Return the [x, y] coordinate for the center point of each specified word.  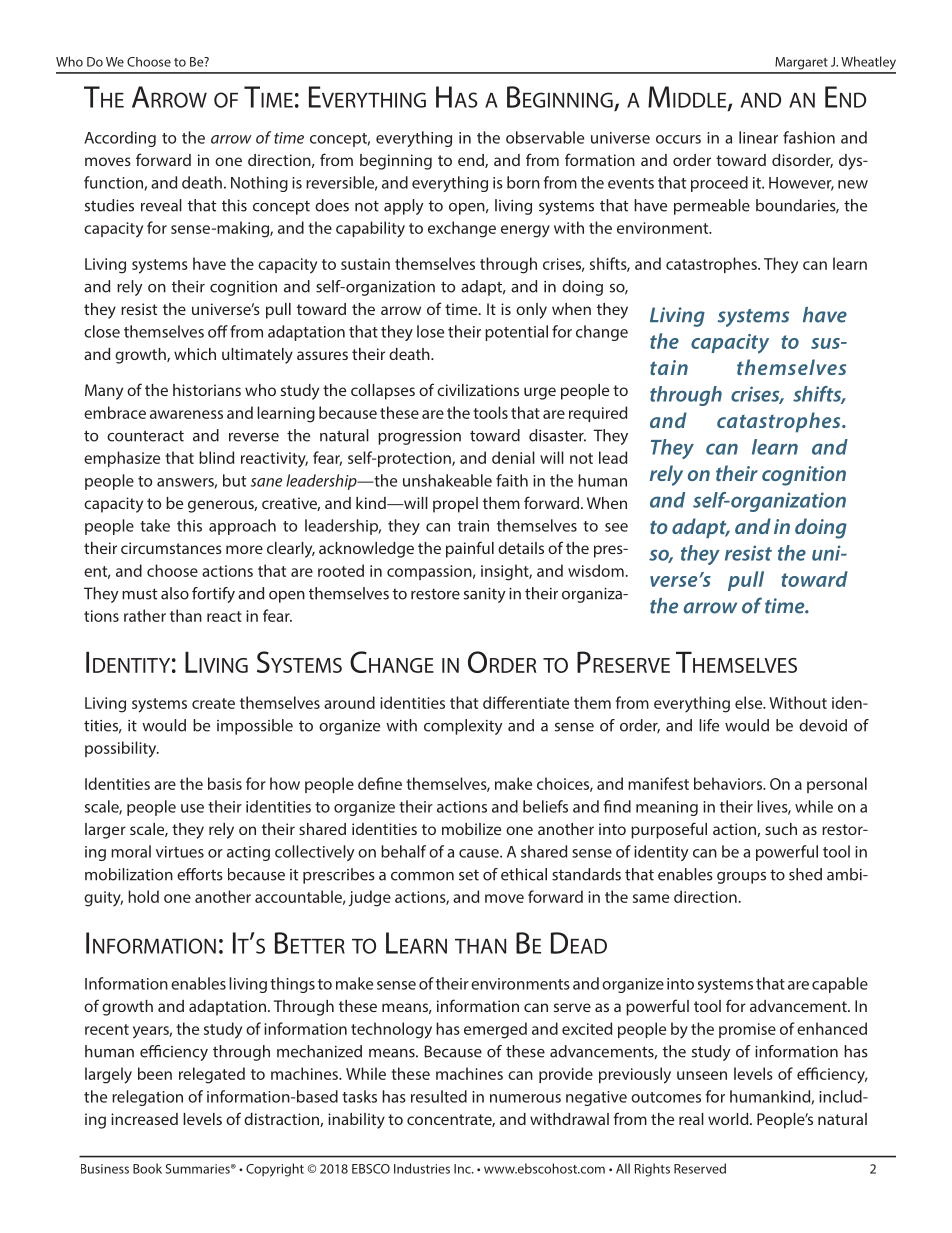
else [750, 702]
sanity [485, 595]
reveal [161, 205]
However [801, 184]
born [523, 182]
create [213, 703]
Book [147, 1168]
